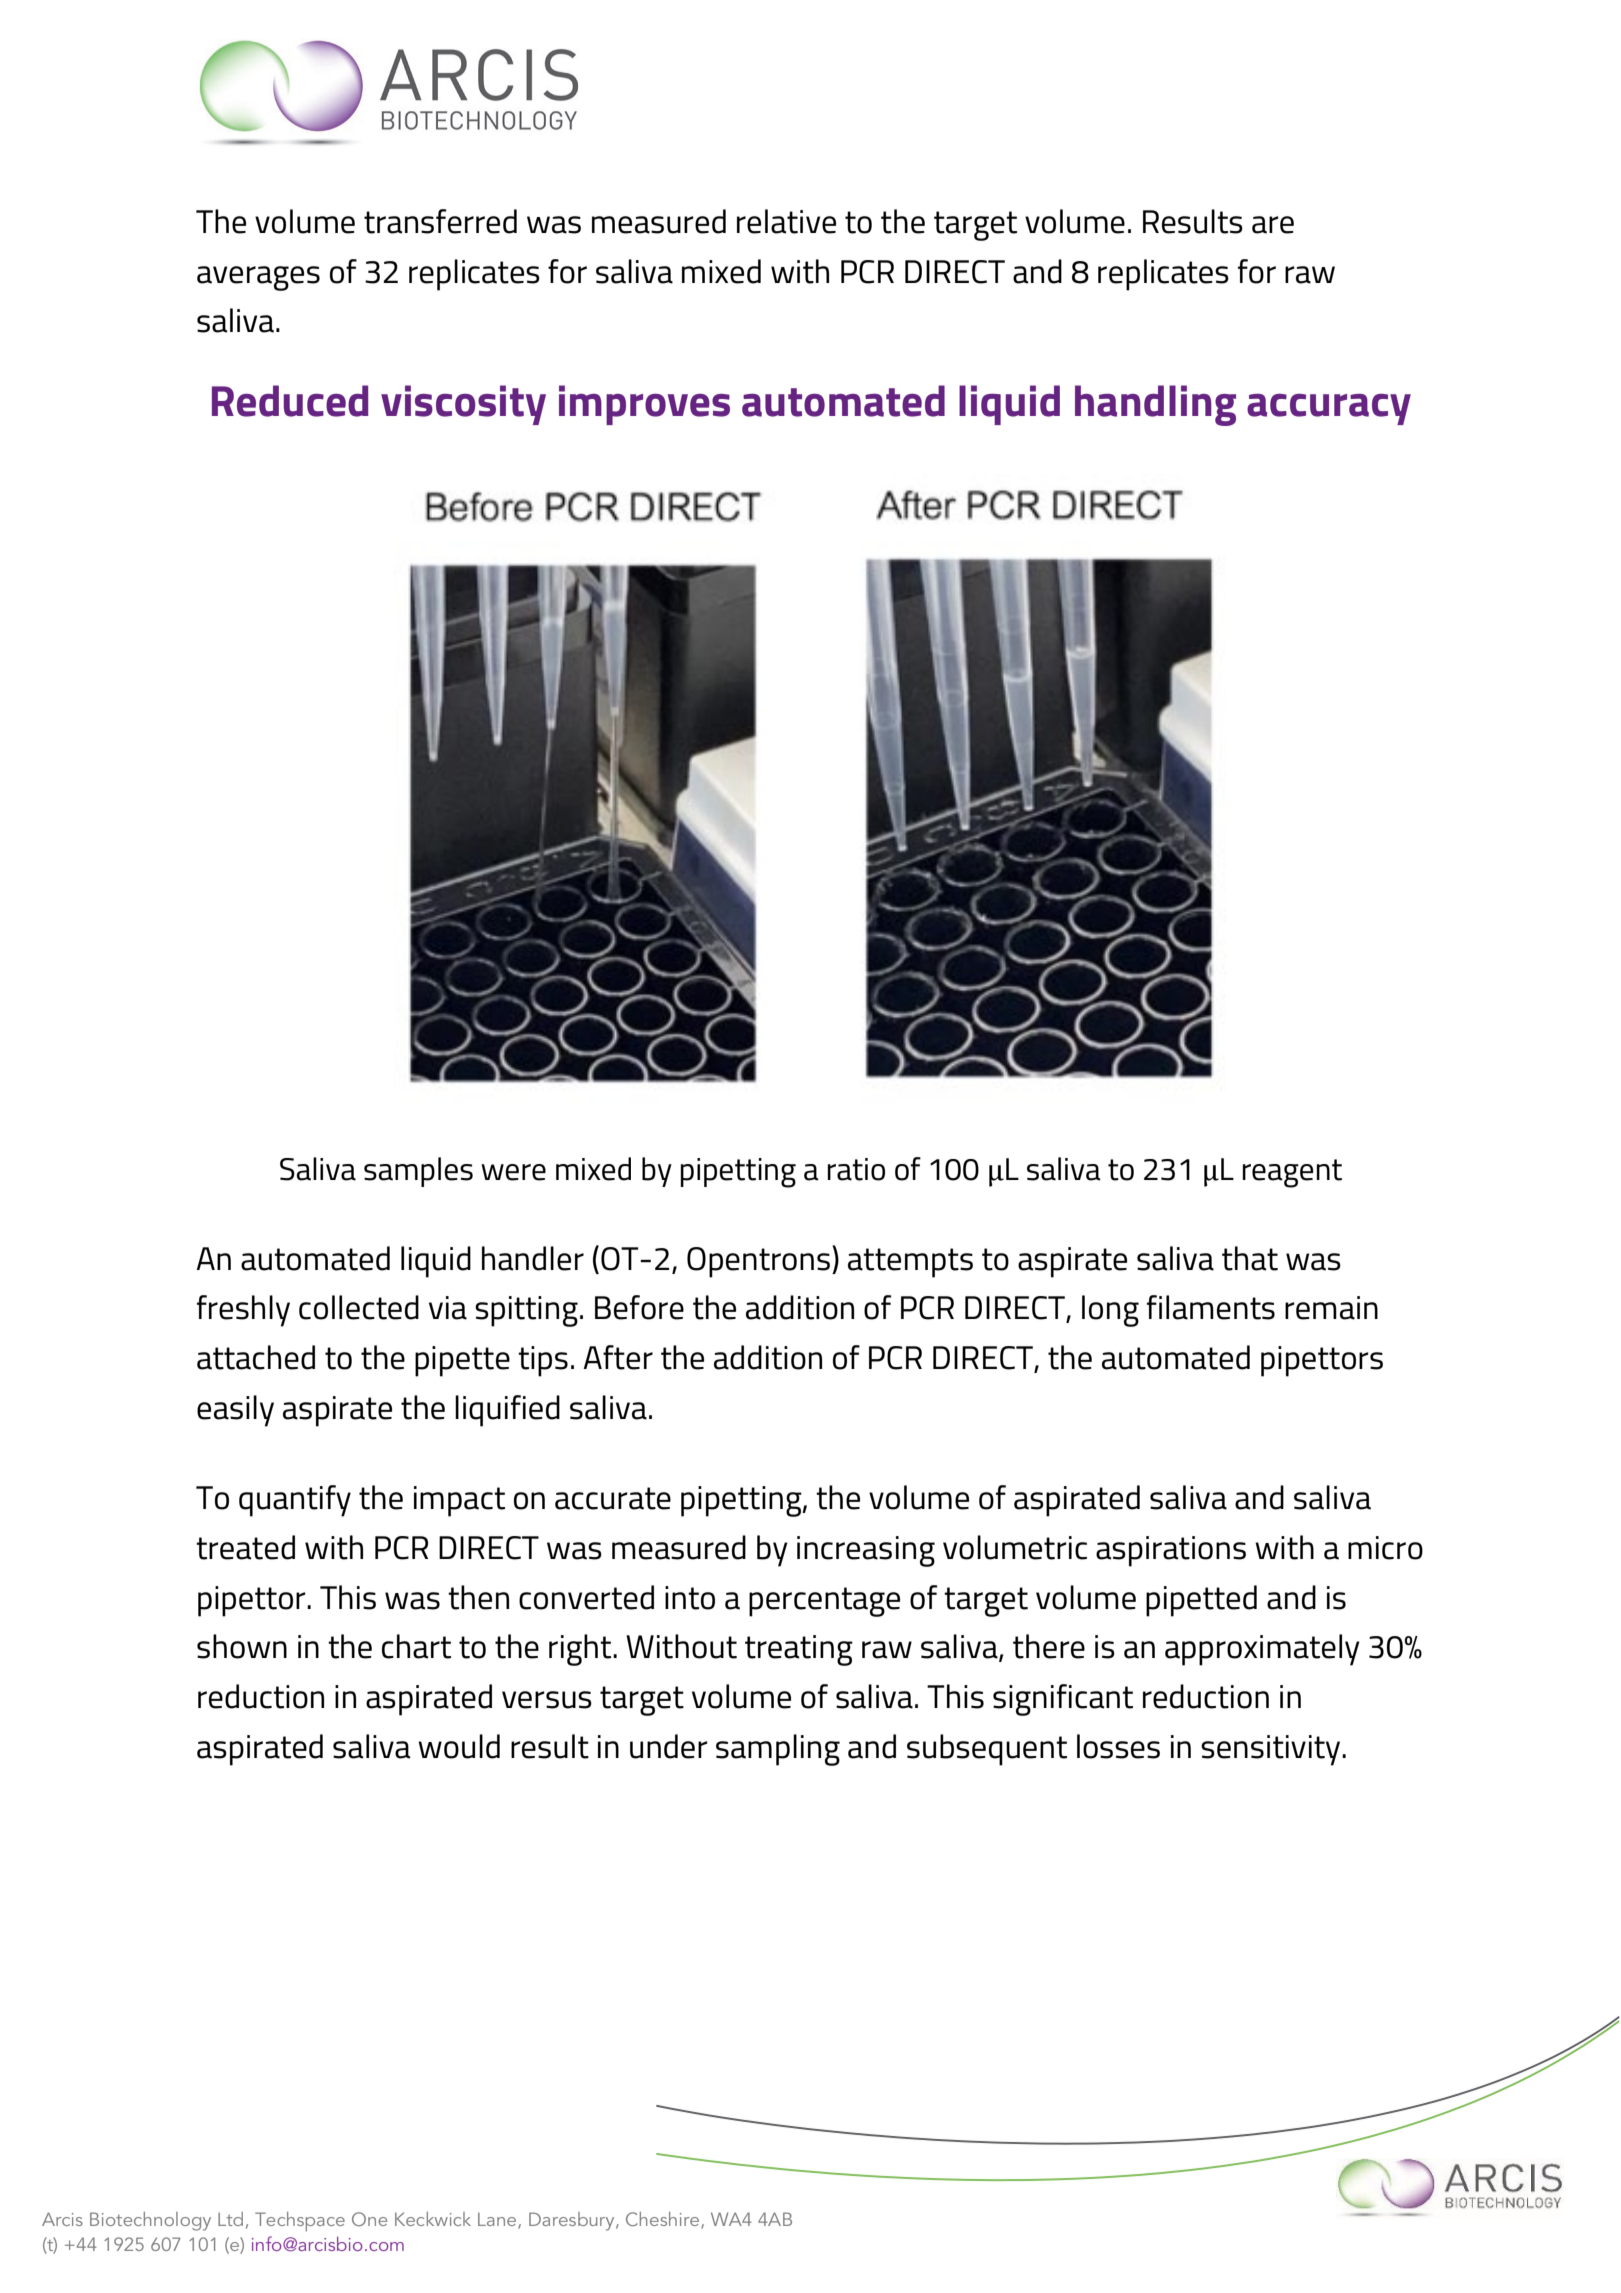 The width and height of the page is (1621, 2293). I want to click on collected, so click(359, 1307).
